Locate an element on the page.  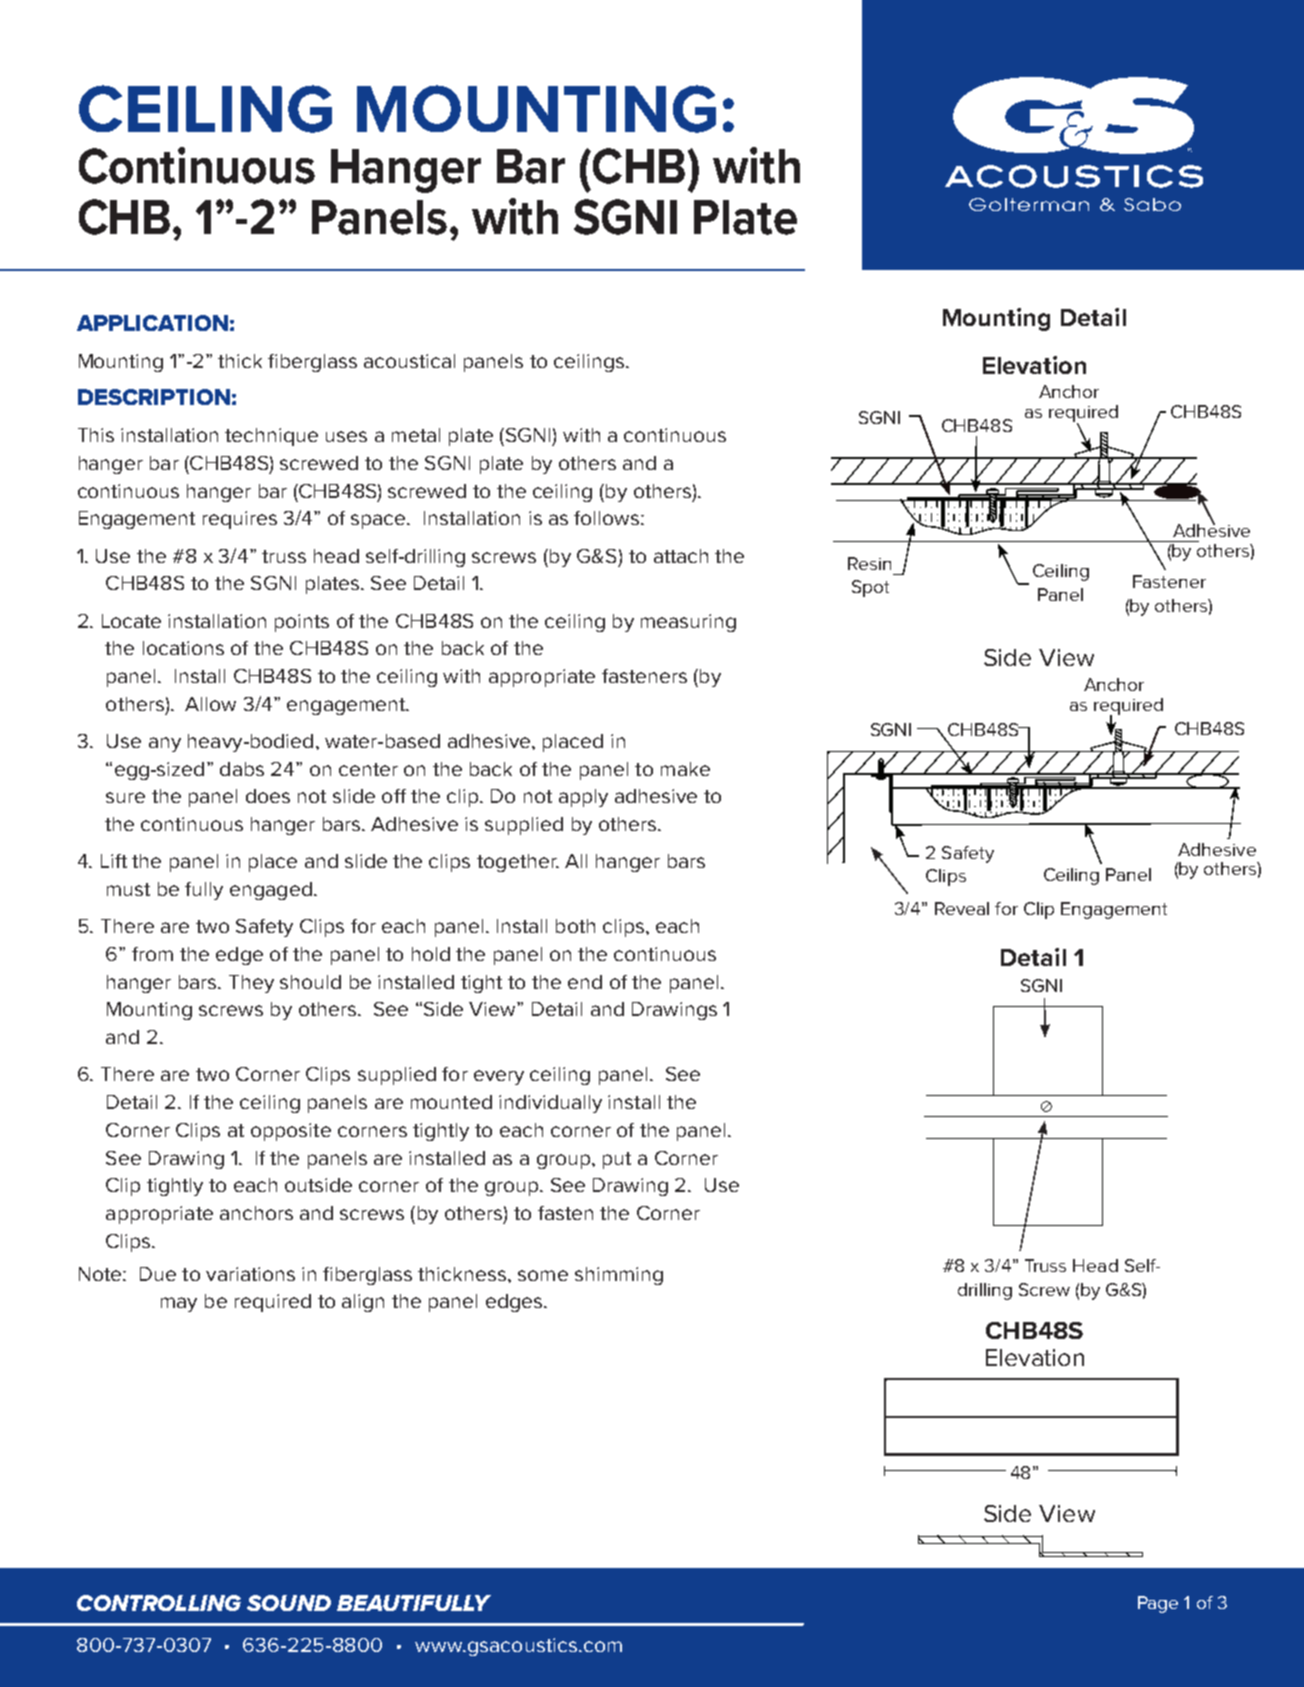
Spot is located at coordinates (870, 588).
